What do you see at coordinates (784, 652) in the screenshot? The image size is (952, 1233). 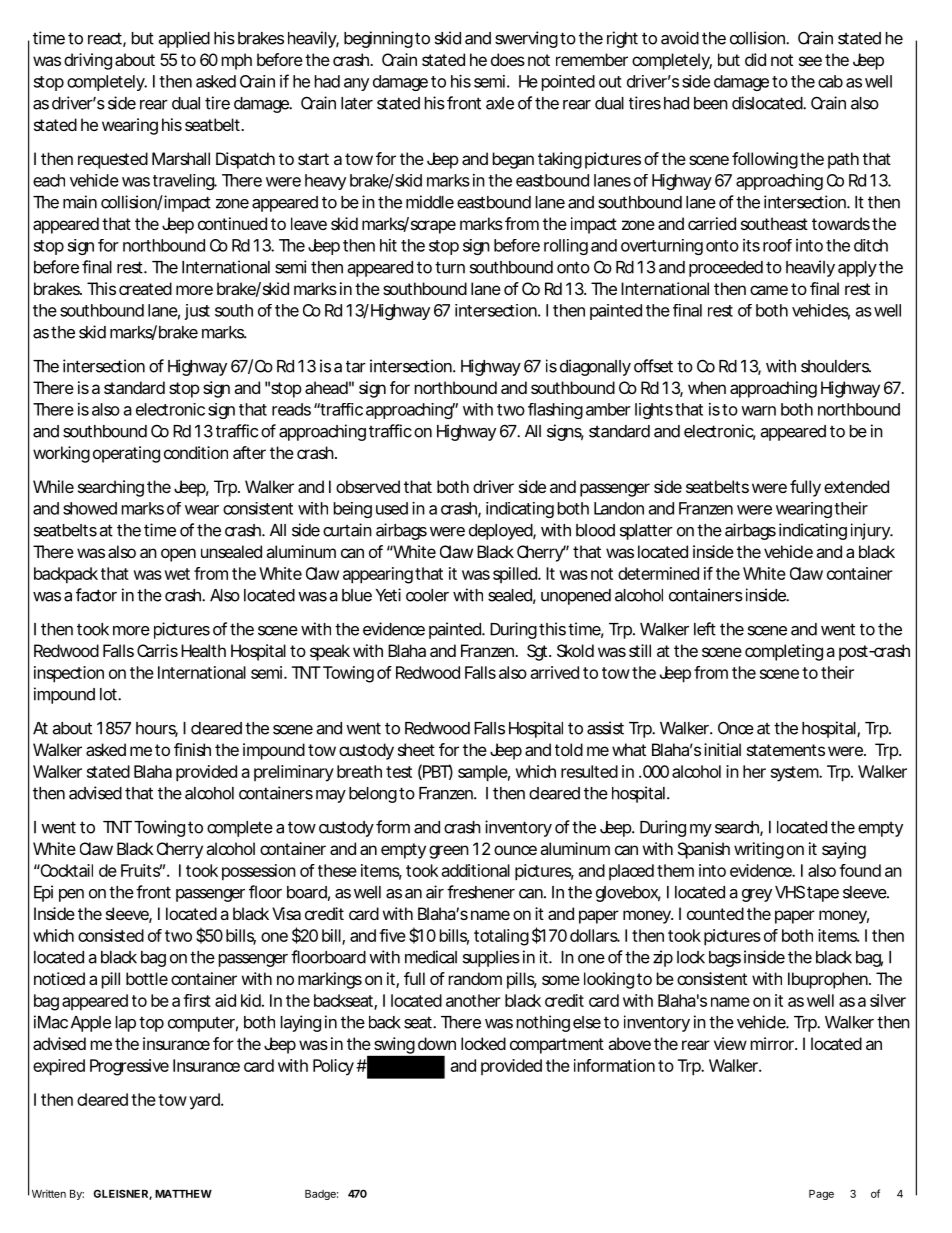 I see `completing` at bounding box center [784, 652].
